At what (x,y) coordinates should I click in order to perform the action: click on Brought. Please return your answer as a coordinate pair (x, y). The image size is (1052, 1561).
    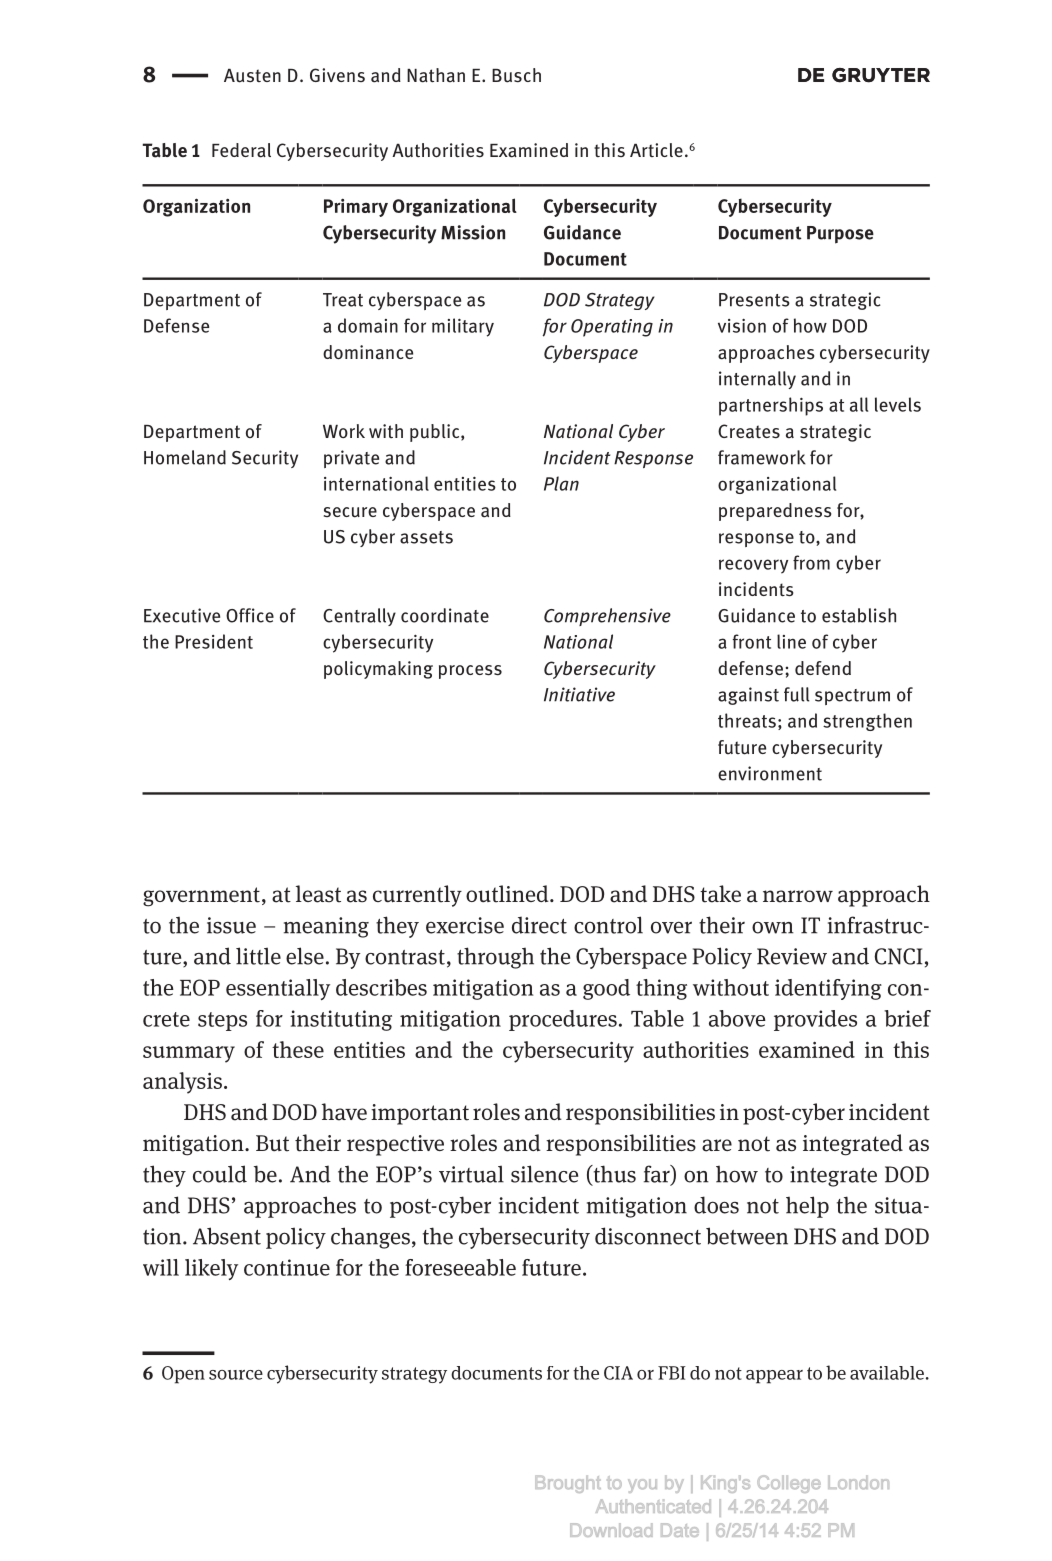
    Looking at the image, I should click on (568, 1484).
